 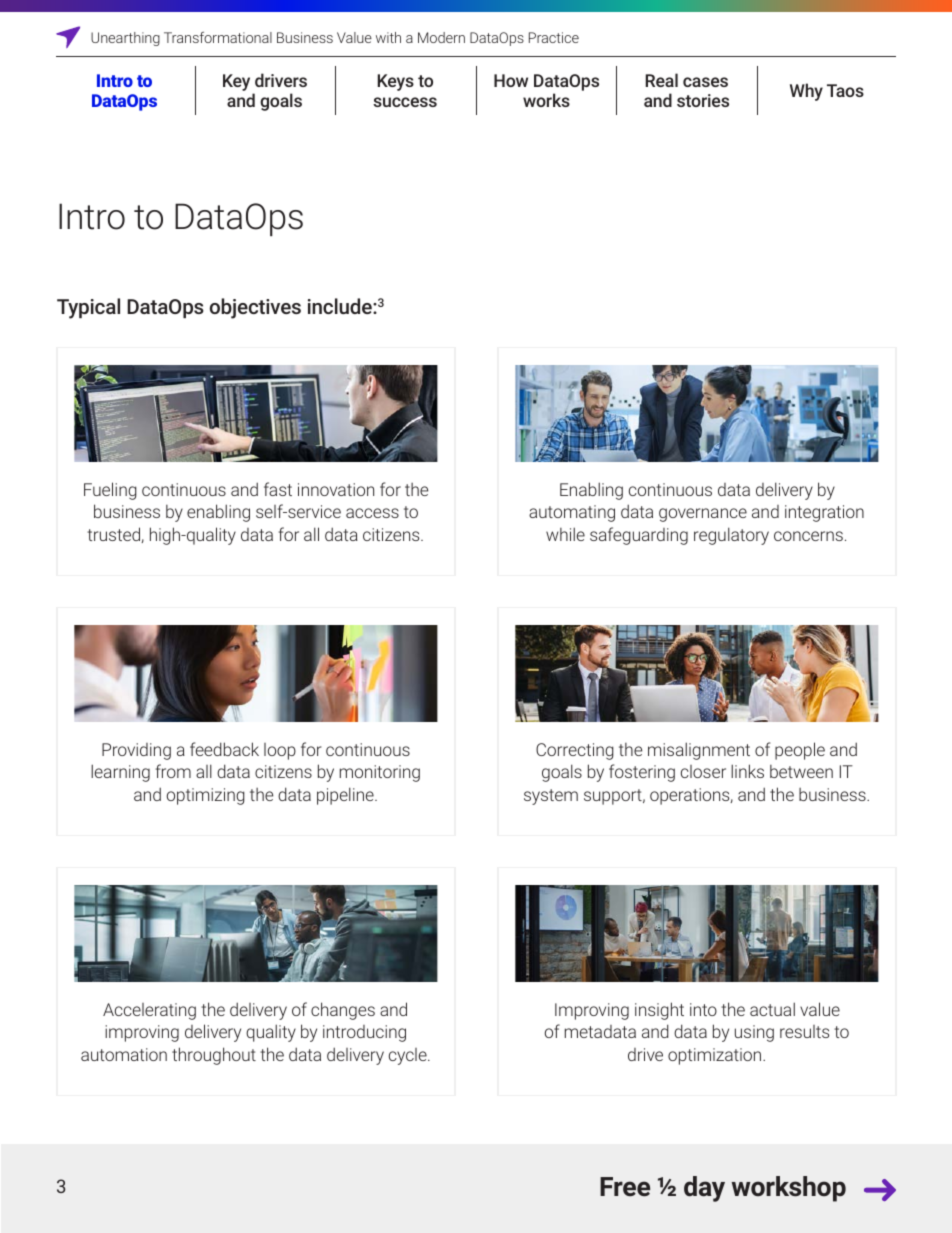 What do you see at coordinates (565, 534) in the screenshot?
I see `while` at bounding box center [565, 534].
